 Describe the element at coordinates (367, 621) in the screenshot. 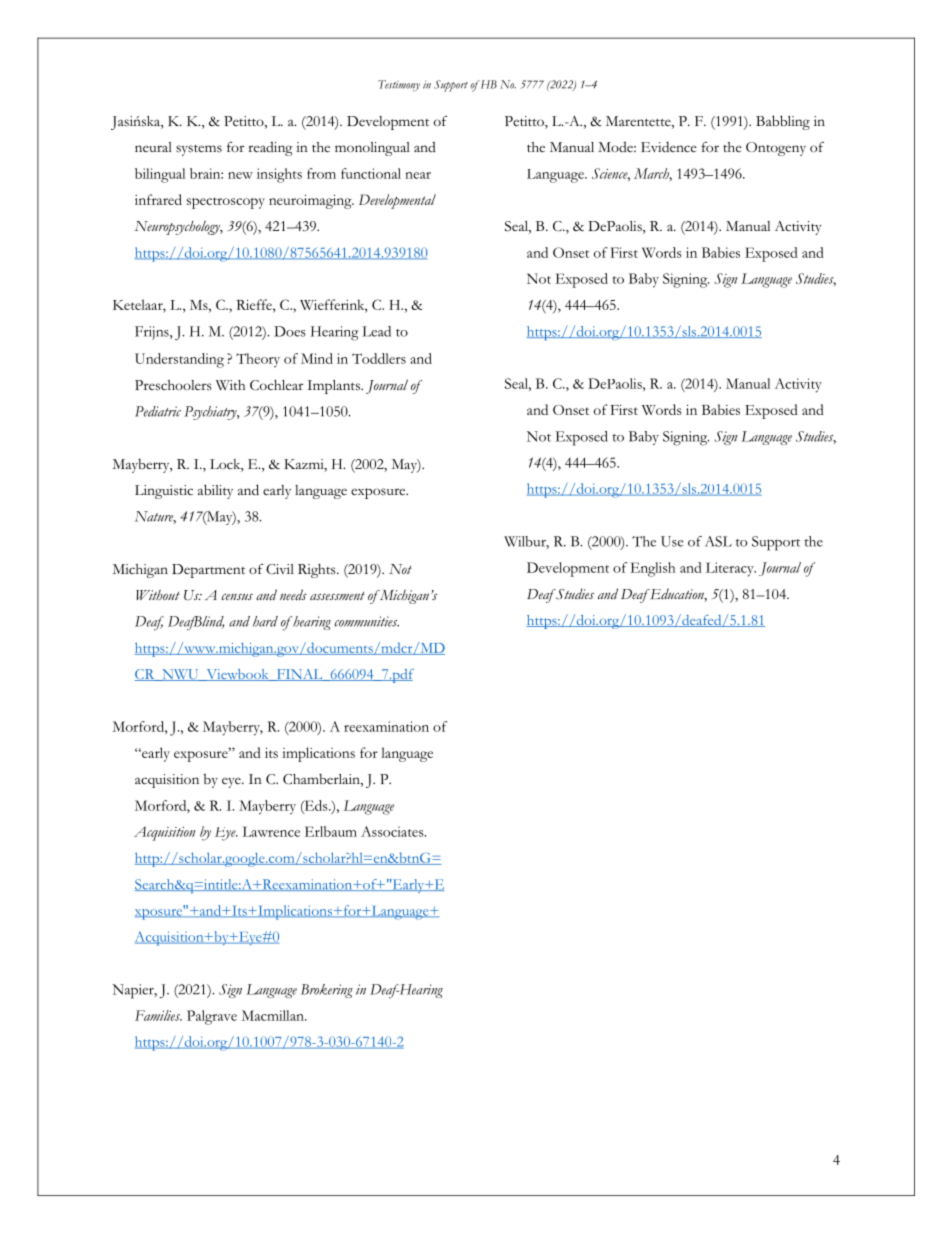

I see `communities` at that location.
